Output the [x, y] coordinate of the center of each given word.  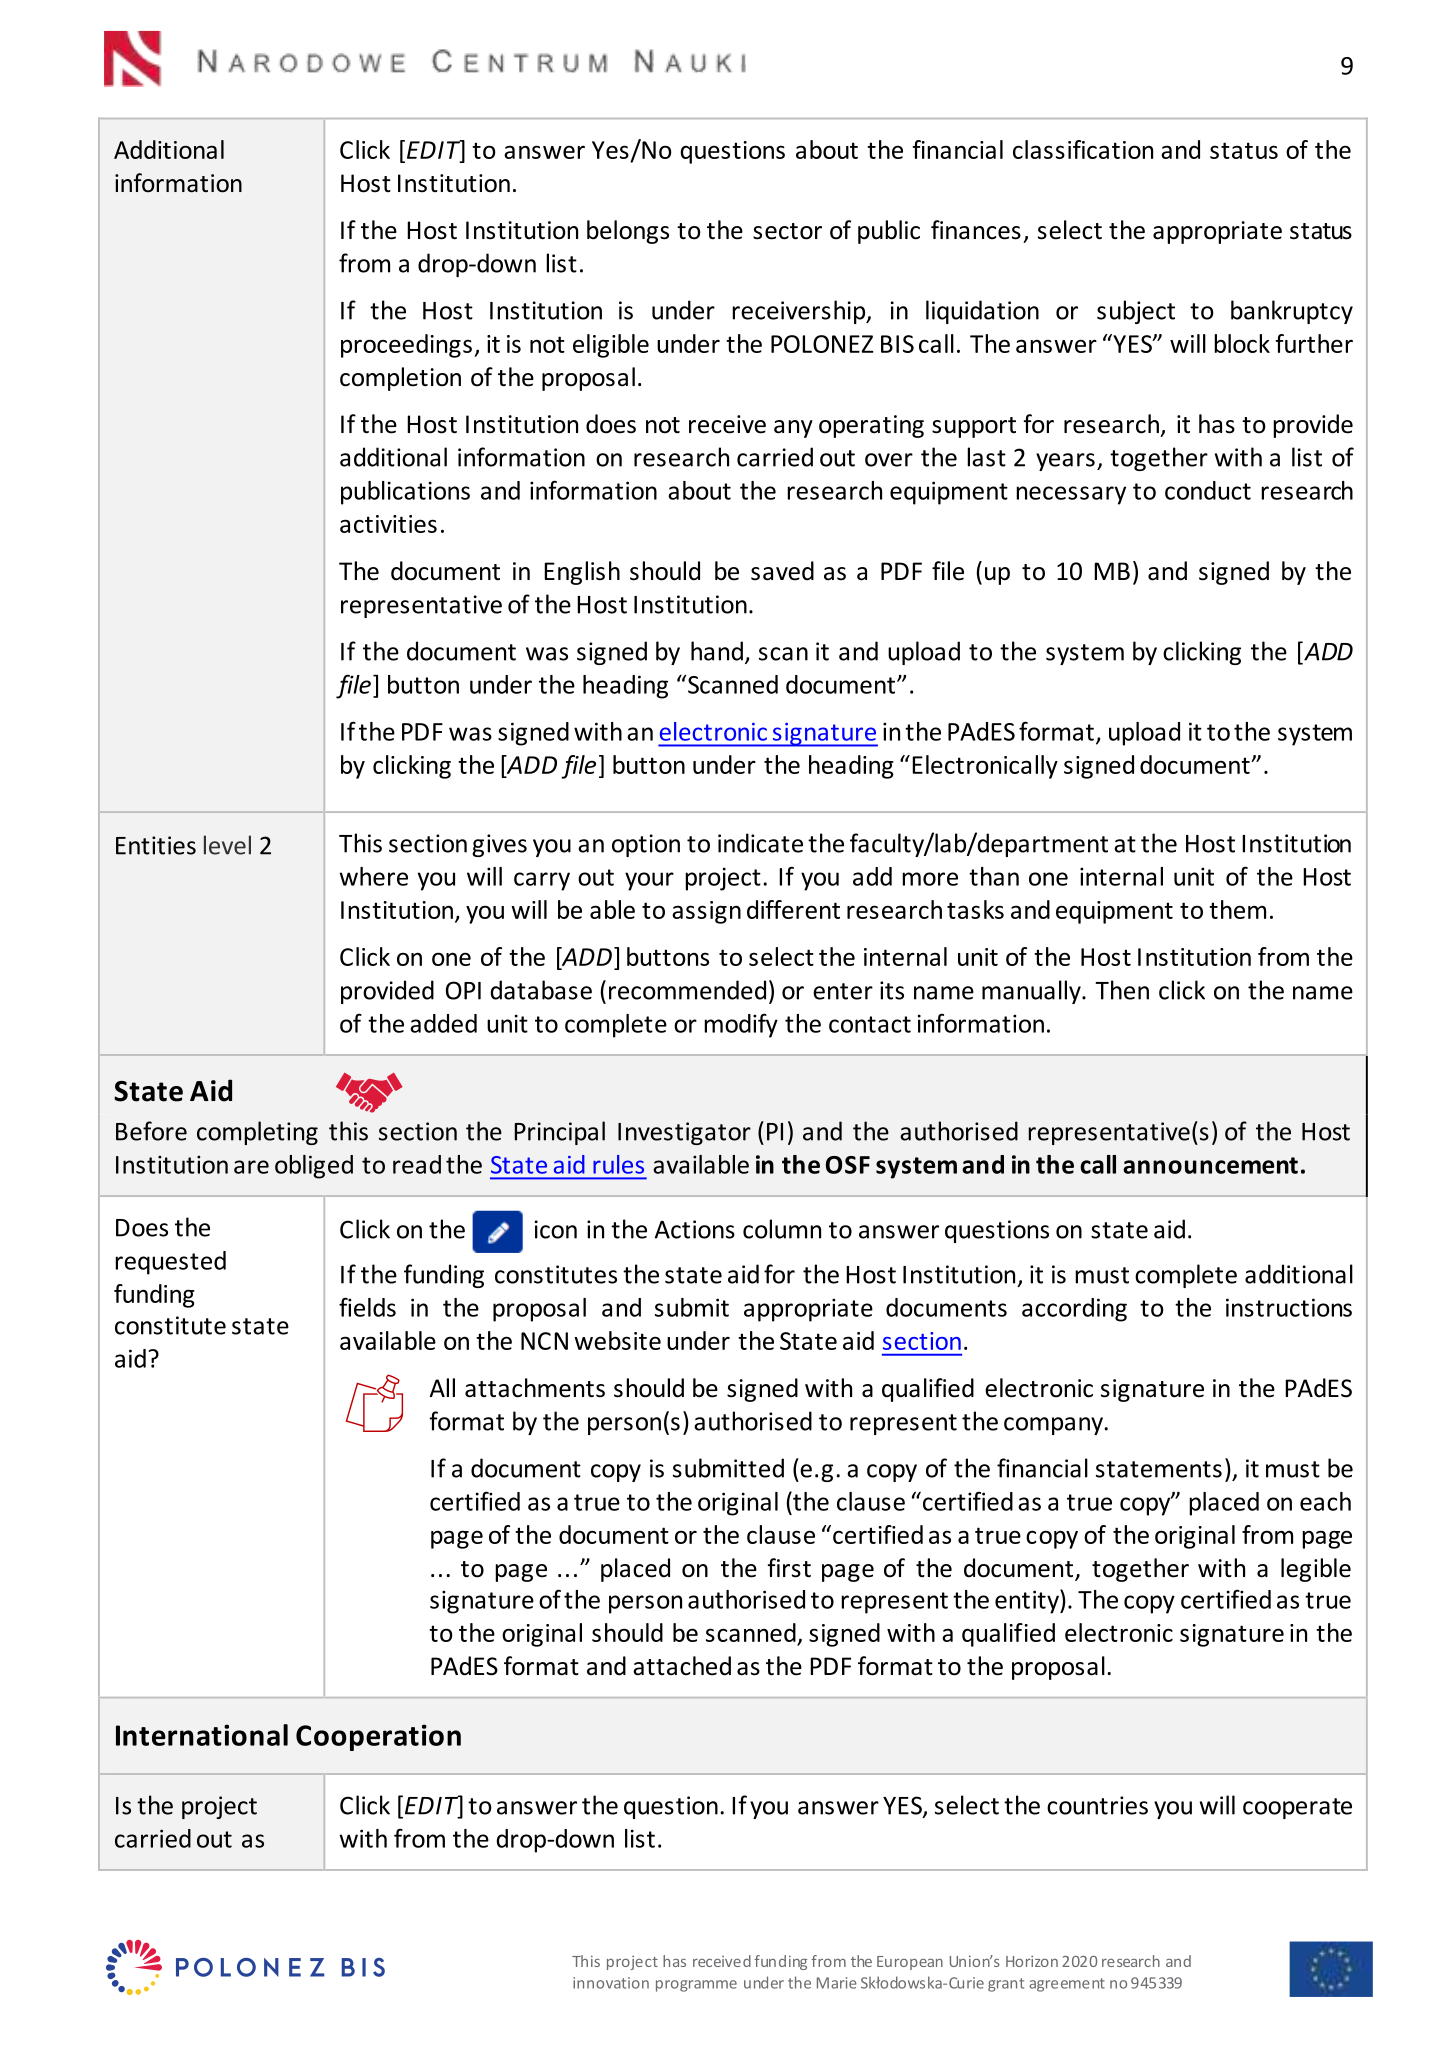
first [789, 1568]
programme [696, 1986]
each [1325, 1501]
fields [367, 1307]
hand [717, 651]
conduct [1208, 490]
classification [1083, 149]
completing [257, 1133]
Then [1122, 990]
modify [741, 1025]
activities [388, 524]
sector [787, 231]
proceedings [406, 346]
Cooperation [378, 1737]
